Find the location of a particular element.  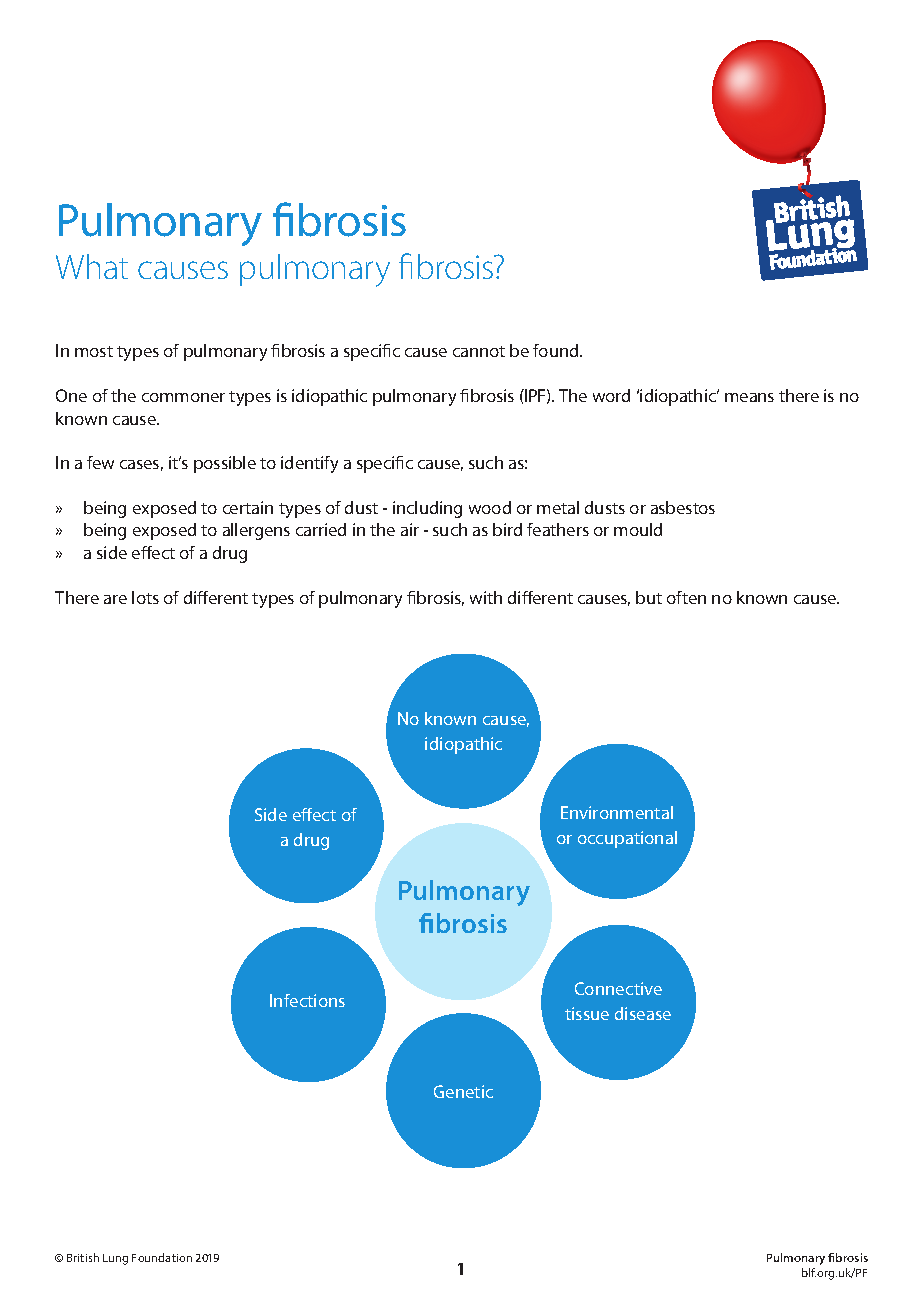

Connective is located at coordinates (618, 988).
